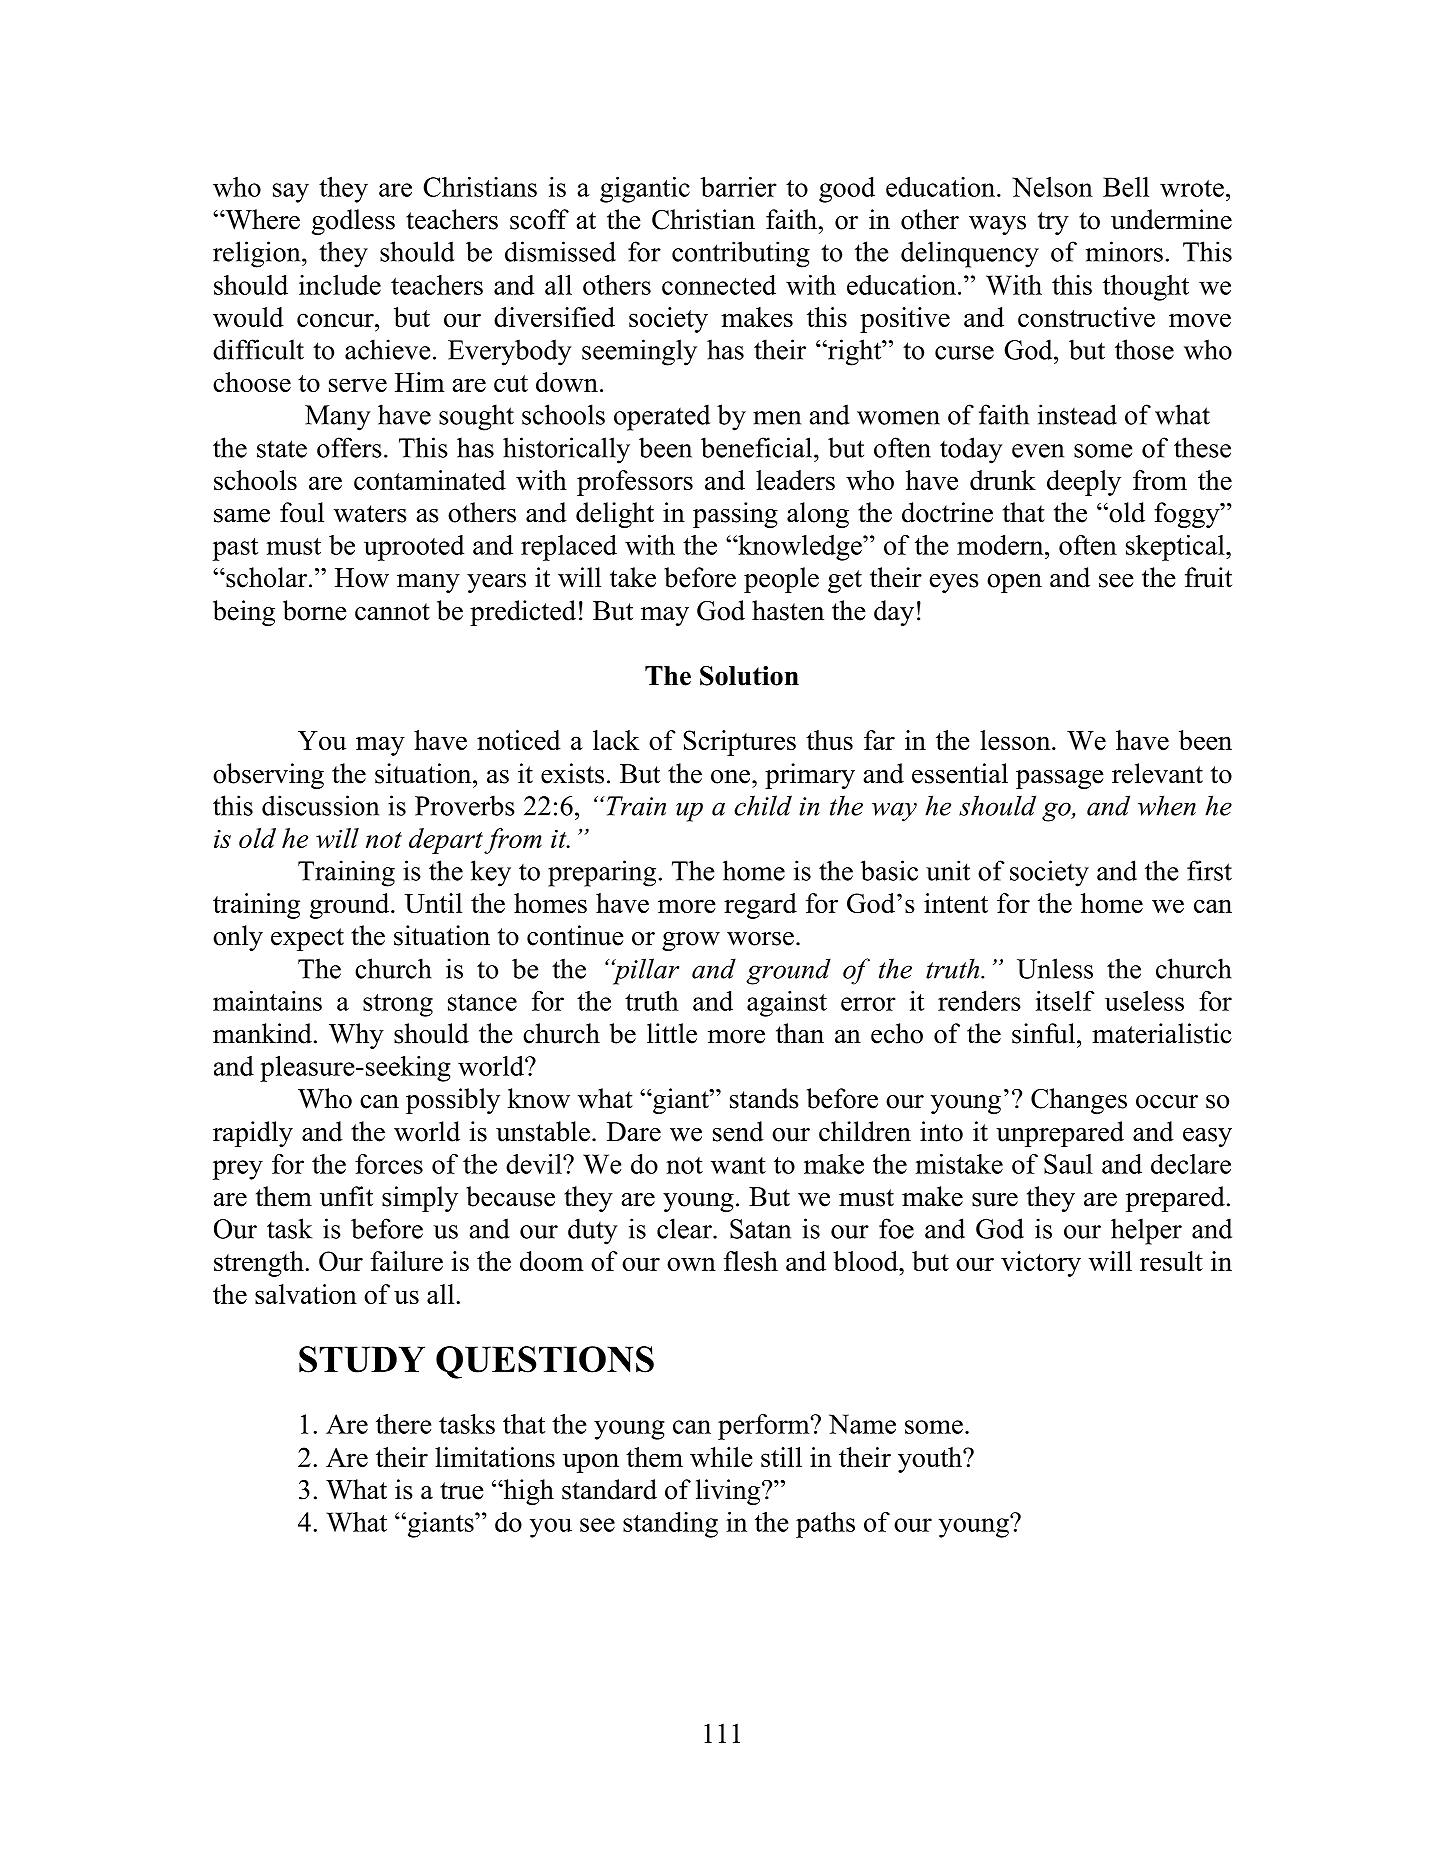 This screenshot has width=1444, height=1869. Describe the element at coordinates (353, 222) in the screenshot. I see `godless` at that location.
